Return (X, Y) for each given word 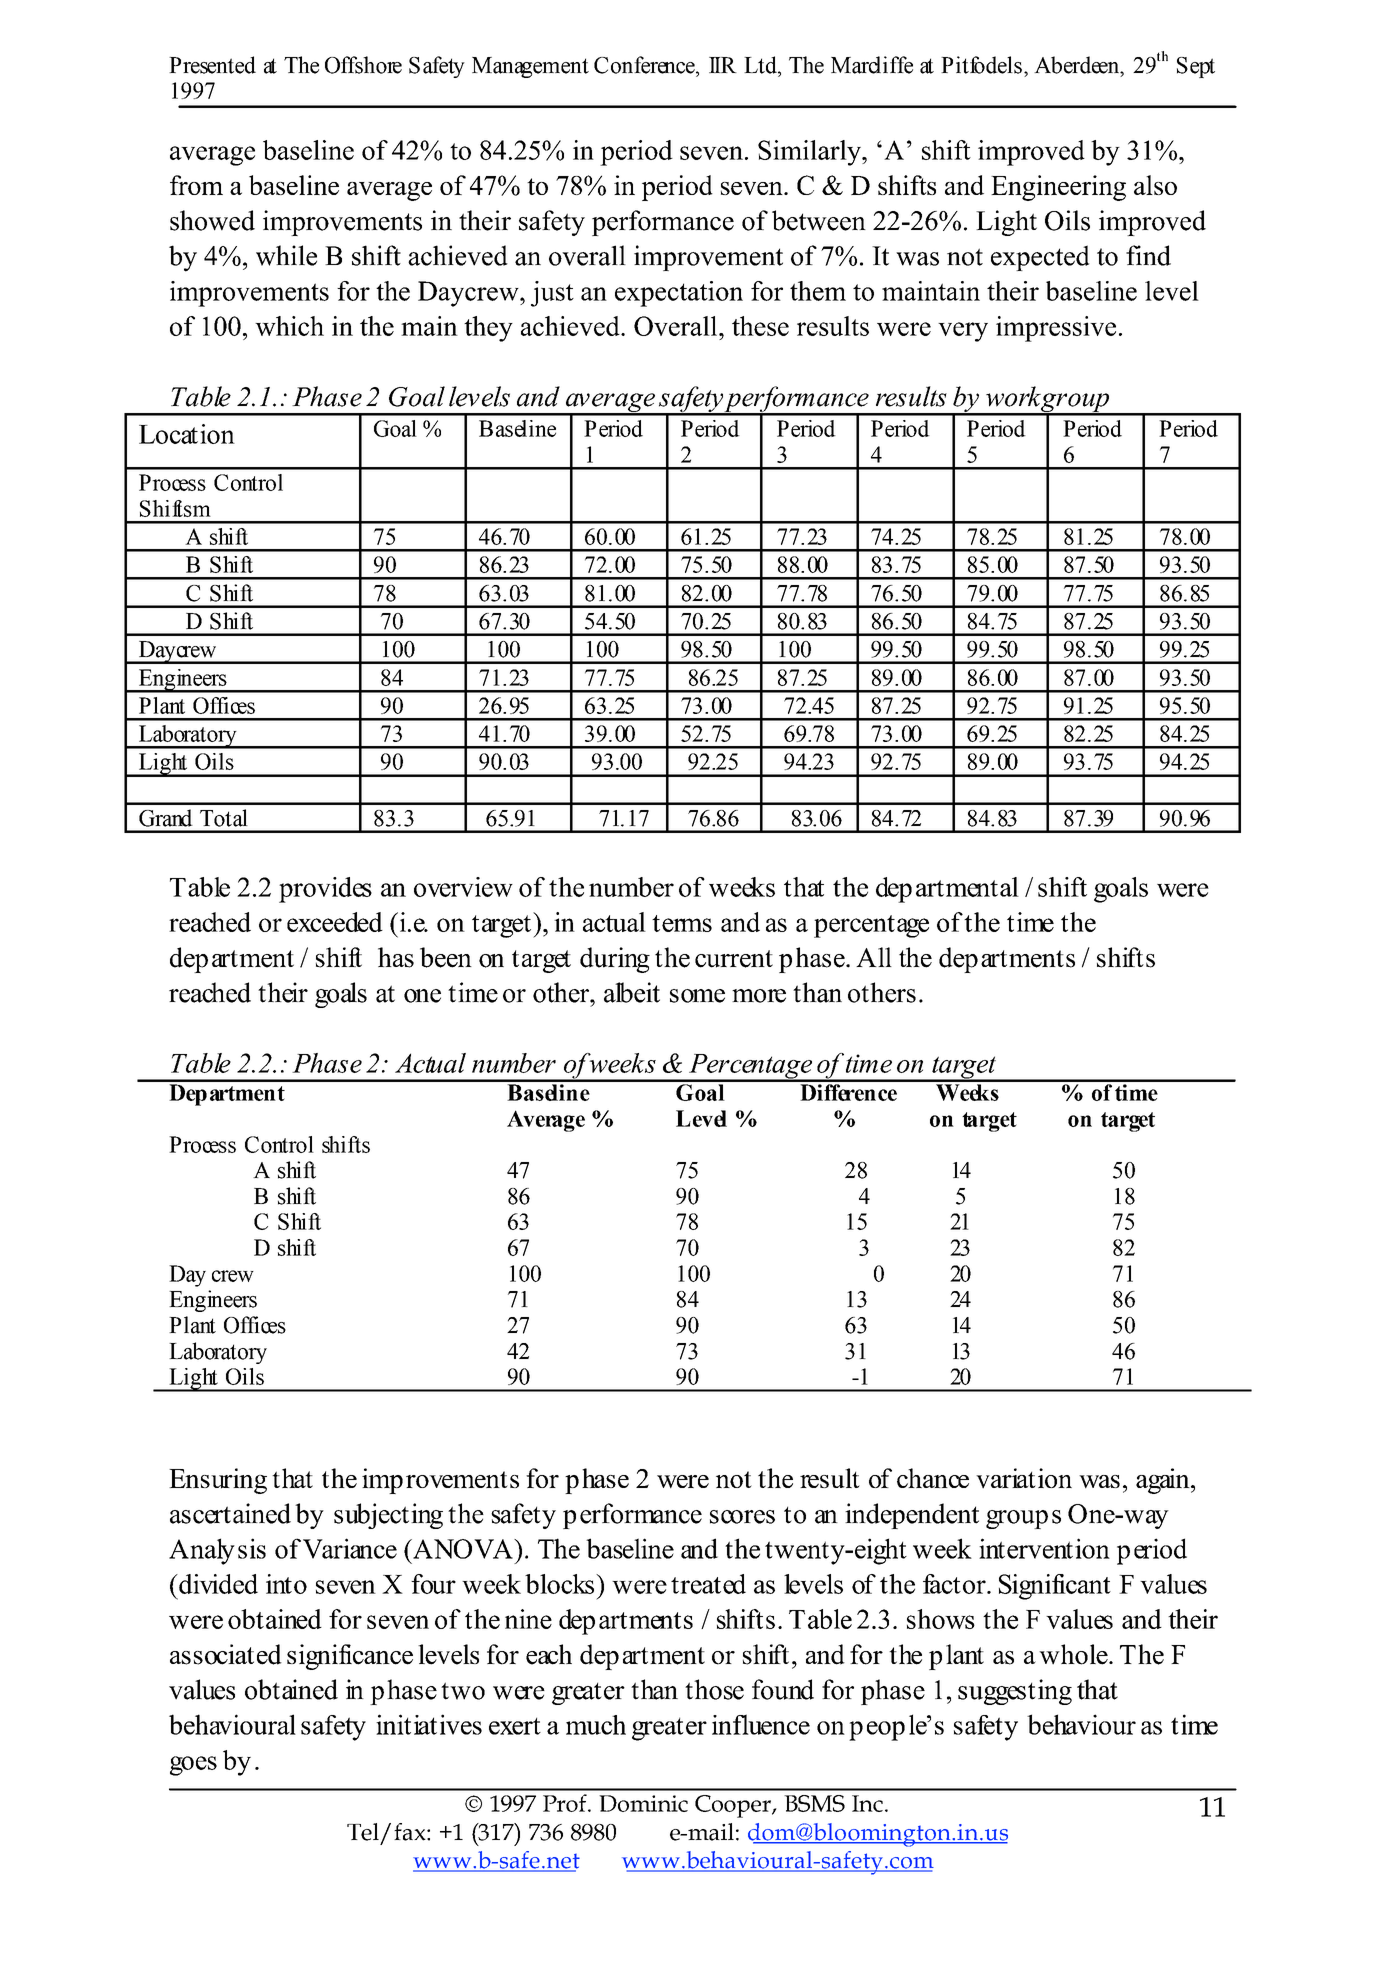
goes (193, 1766)
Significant (1055, 1587)
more (759, 996)
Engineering (1058, 188)
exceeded (335, 922)
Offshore (363, 65)
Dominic (643, 1803)
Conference (645, 65)
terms (682, 923)
